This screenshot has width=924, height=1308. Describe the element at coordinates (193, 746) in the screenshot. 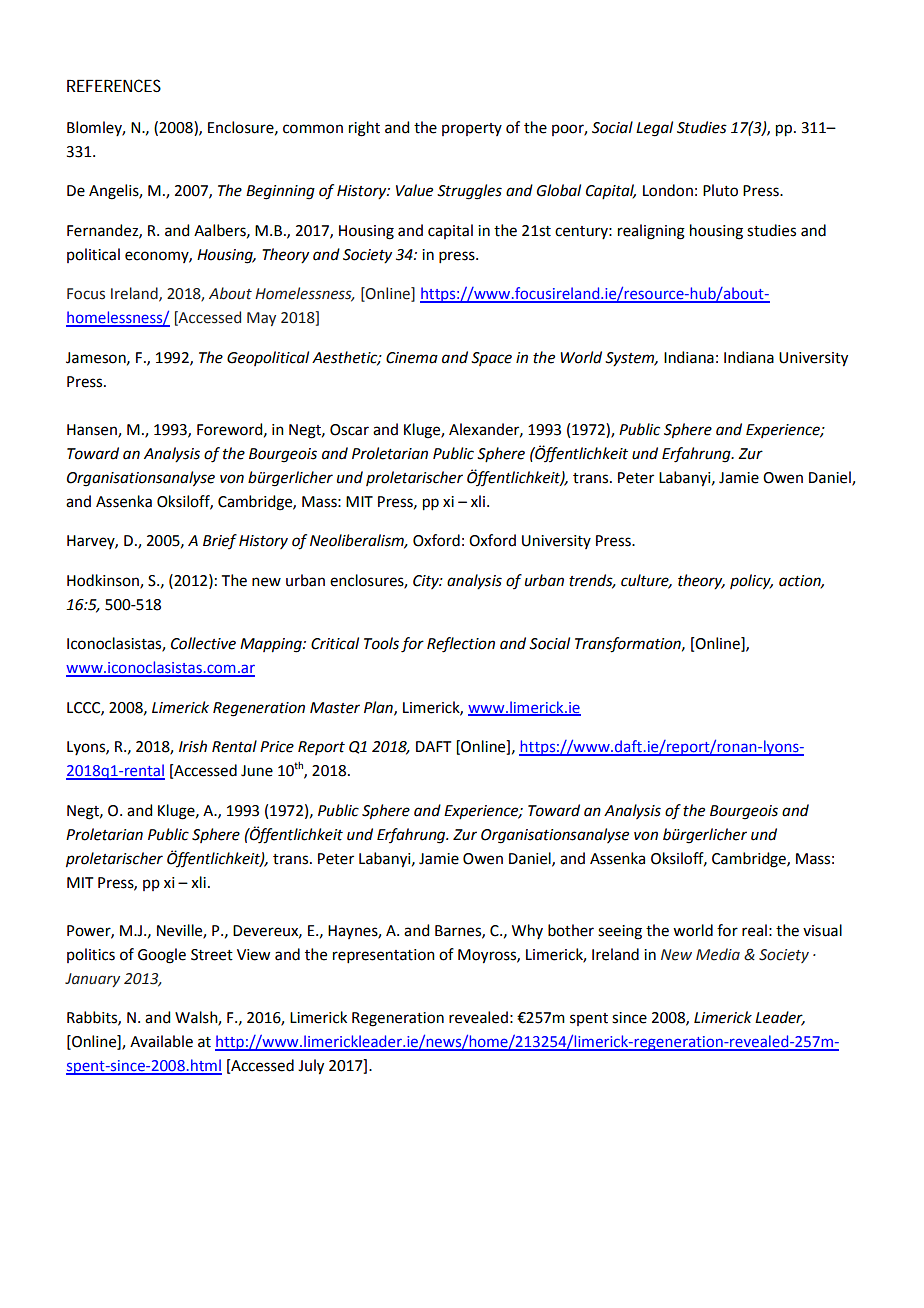

I see `Irish` at that location.
